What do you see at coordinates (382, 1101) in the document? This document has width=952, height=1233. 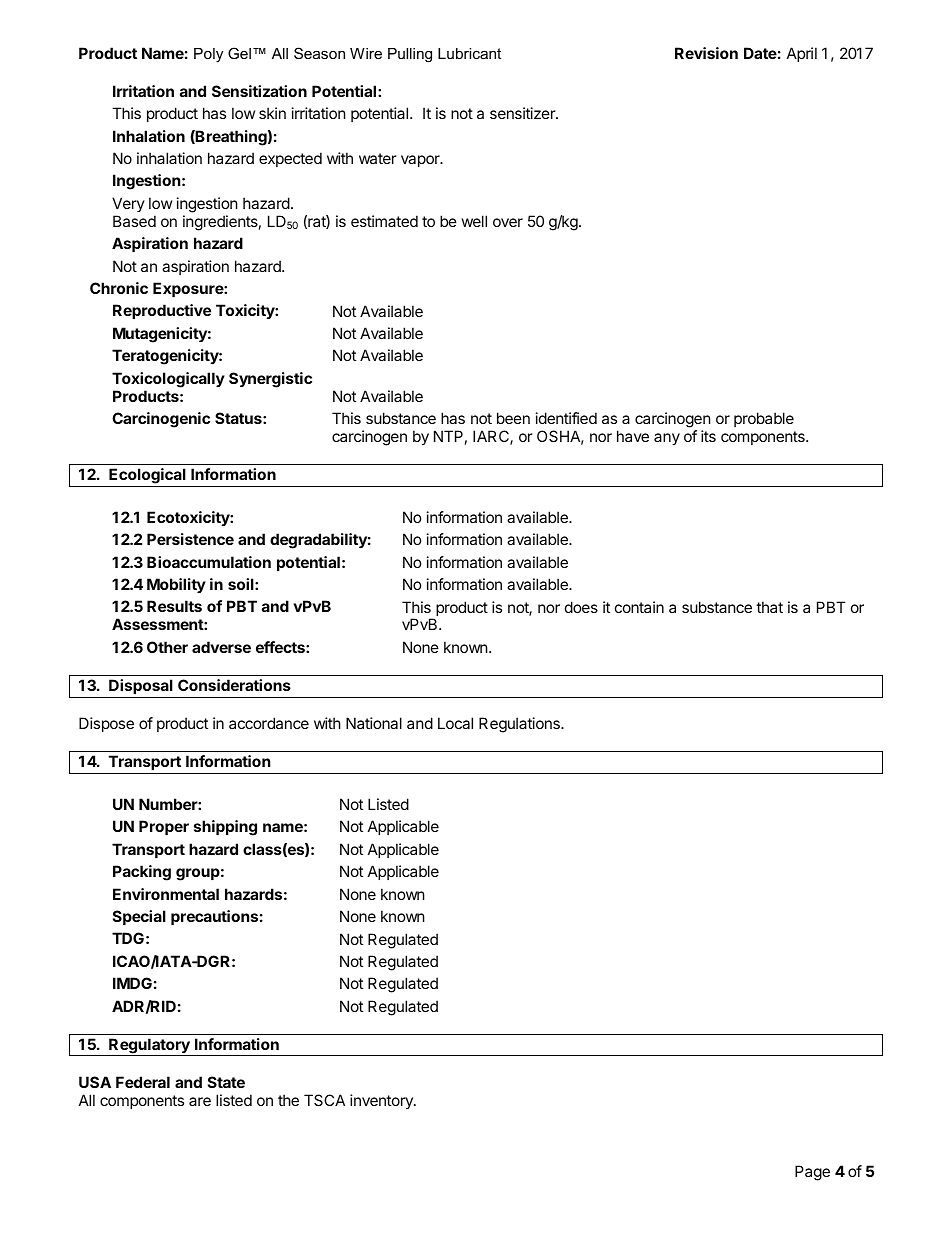 I see `inventory` at bounding box center [382, 1101].
